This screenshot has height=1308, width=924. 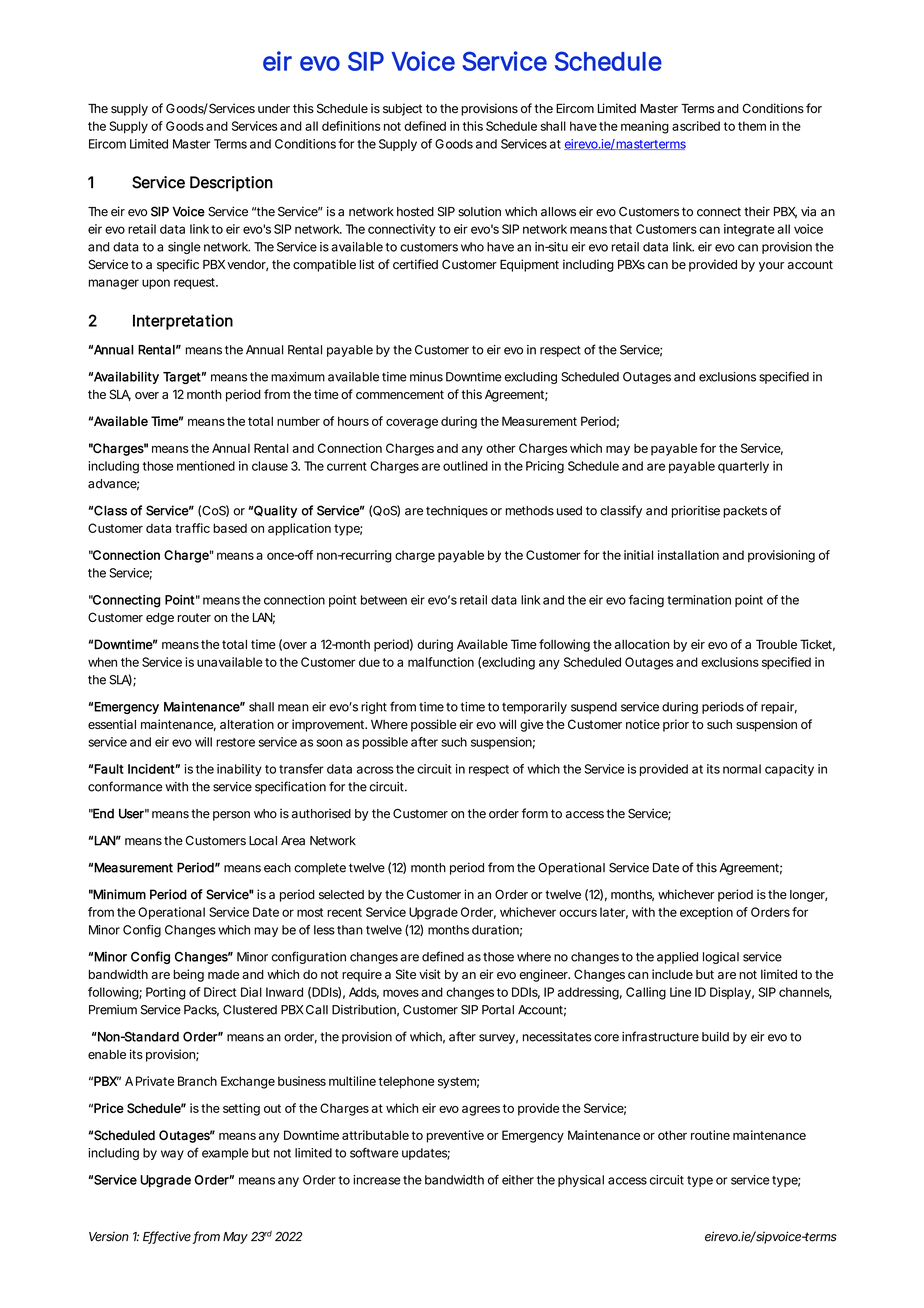 What do you see at coordinates (402, 109) in the screenshot?
I see `subject` at bounding box center [402, 109].
